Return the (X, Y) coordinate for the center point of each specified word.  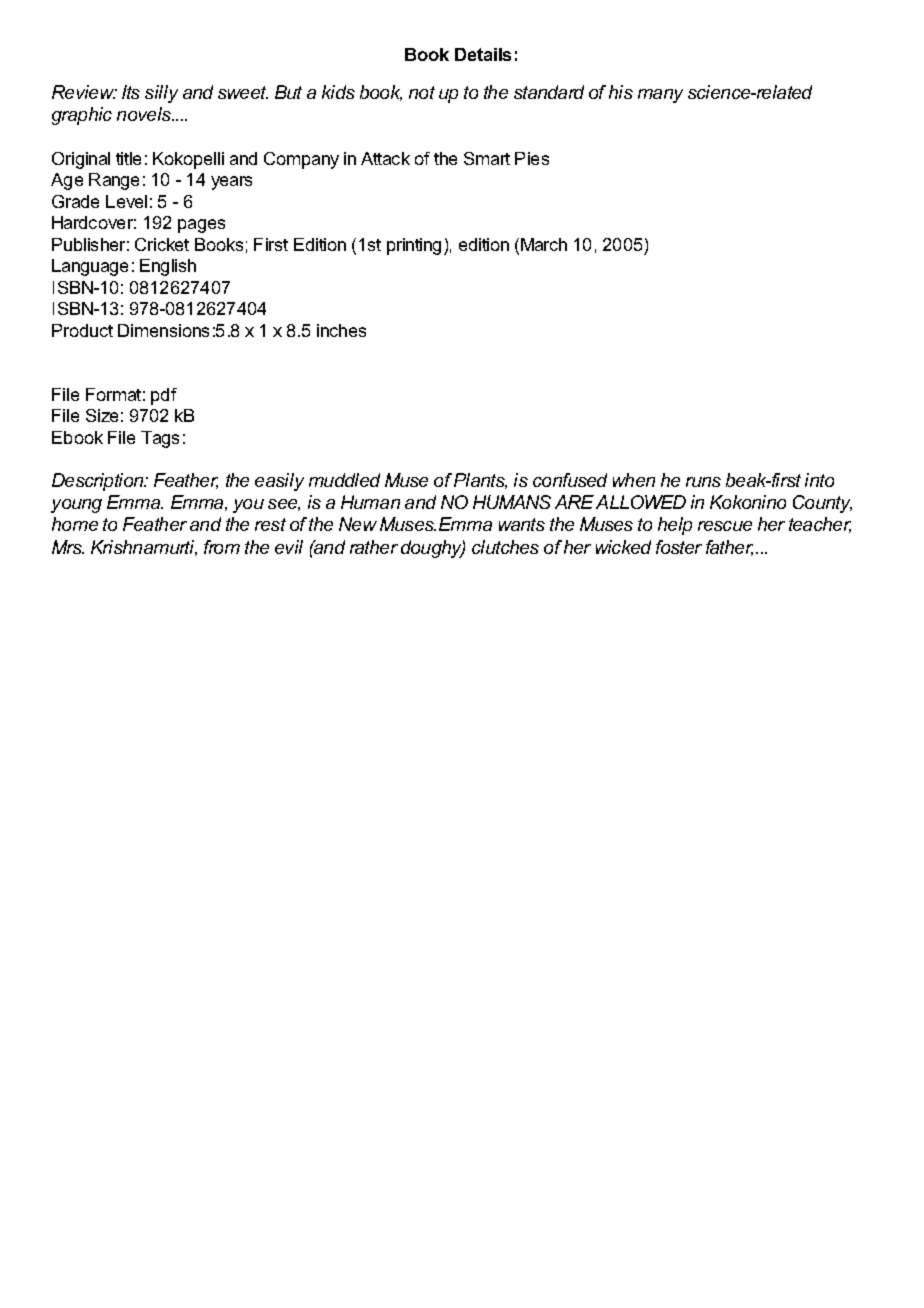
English (168, 267)
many (660, 96)
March (544, 244)
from (222, 547)
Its (131, 92)
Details (483, 54)
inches (341, 330)
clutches (505, 547)
